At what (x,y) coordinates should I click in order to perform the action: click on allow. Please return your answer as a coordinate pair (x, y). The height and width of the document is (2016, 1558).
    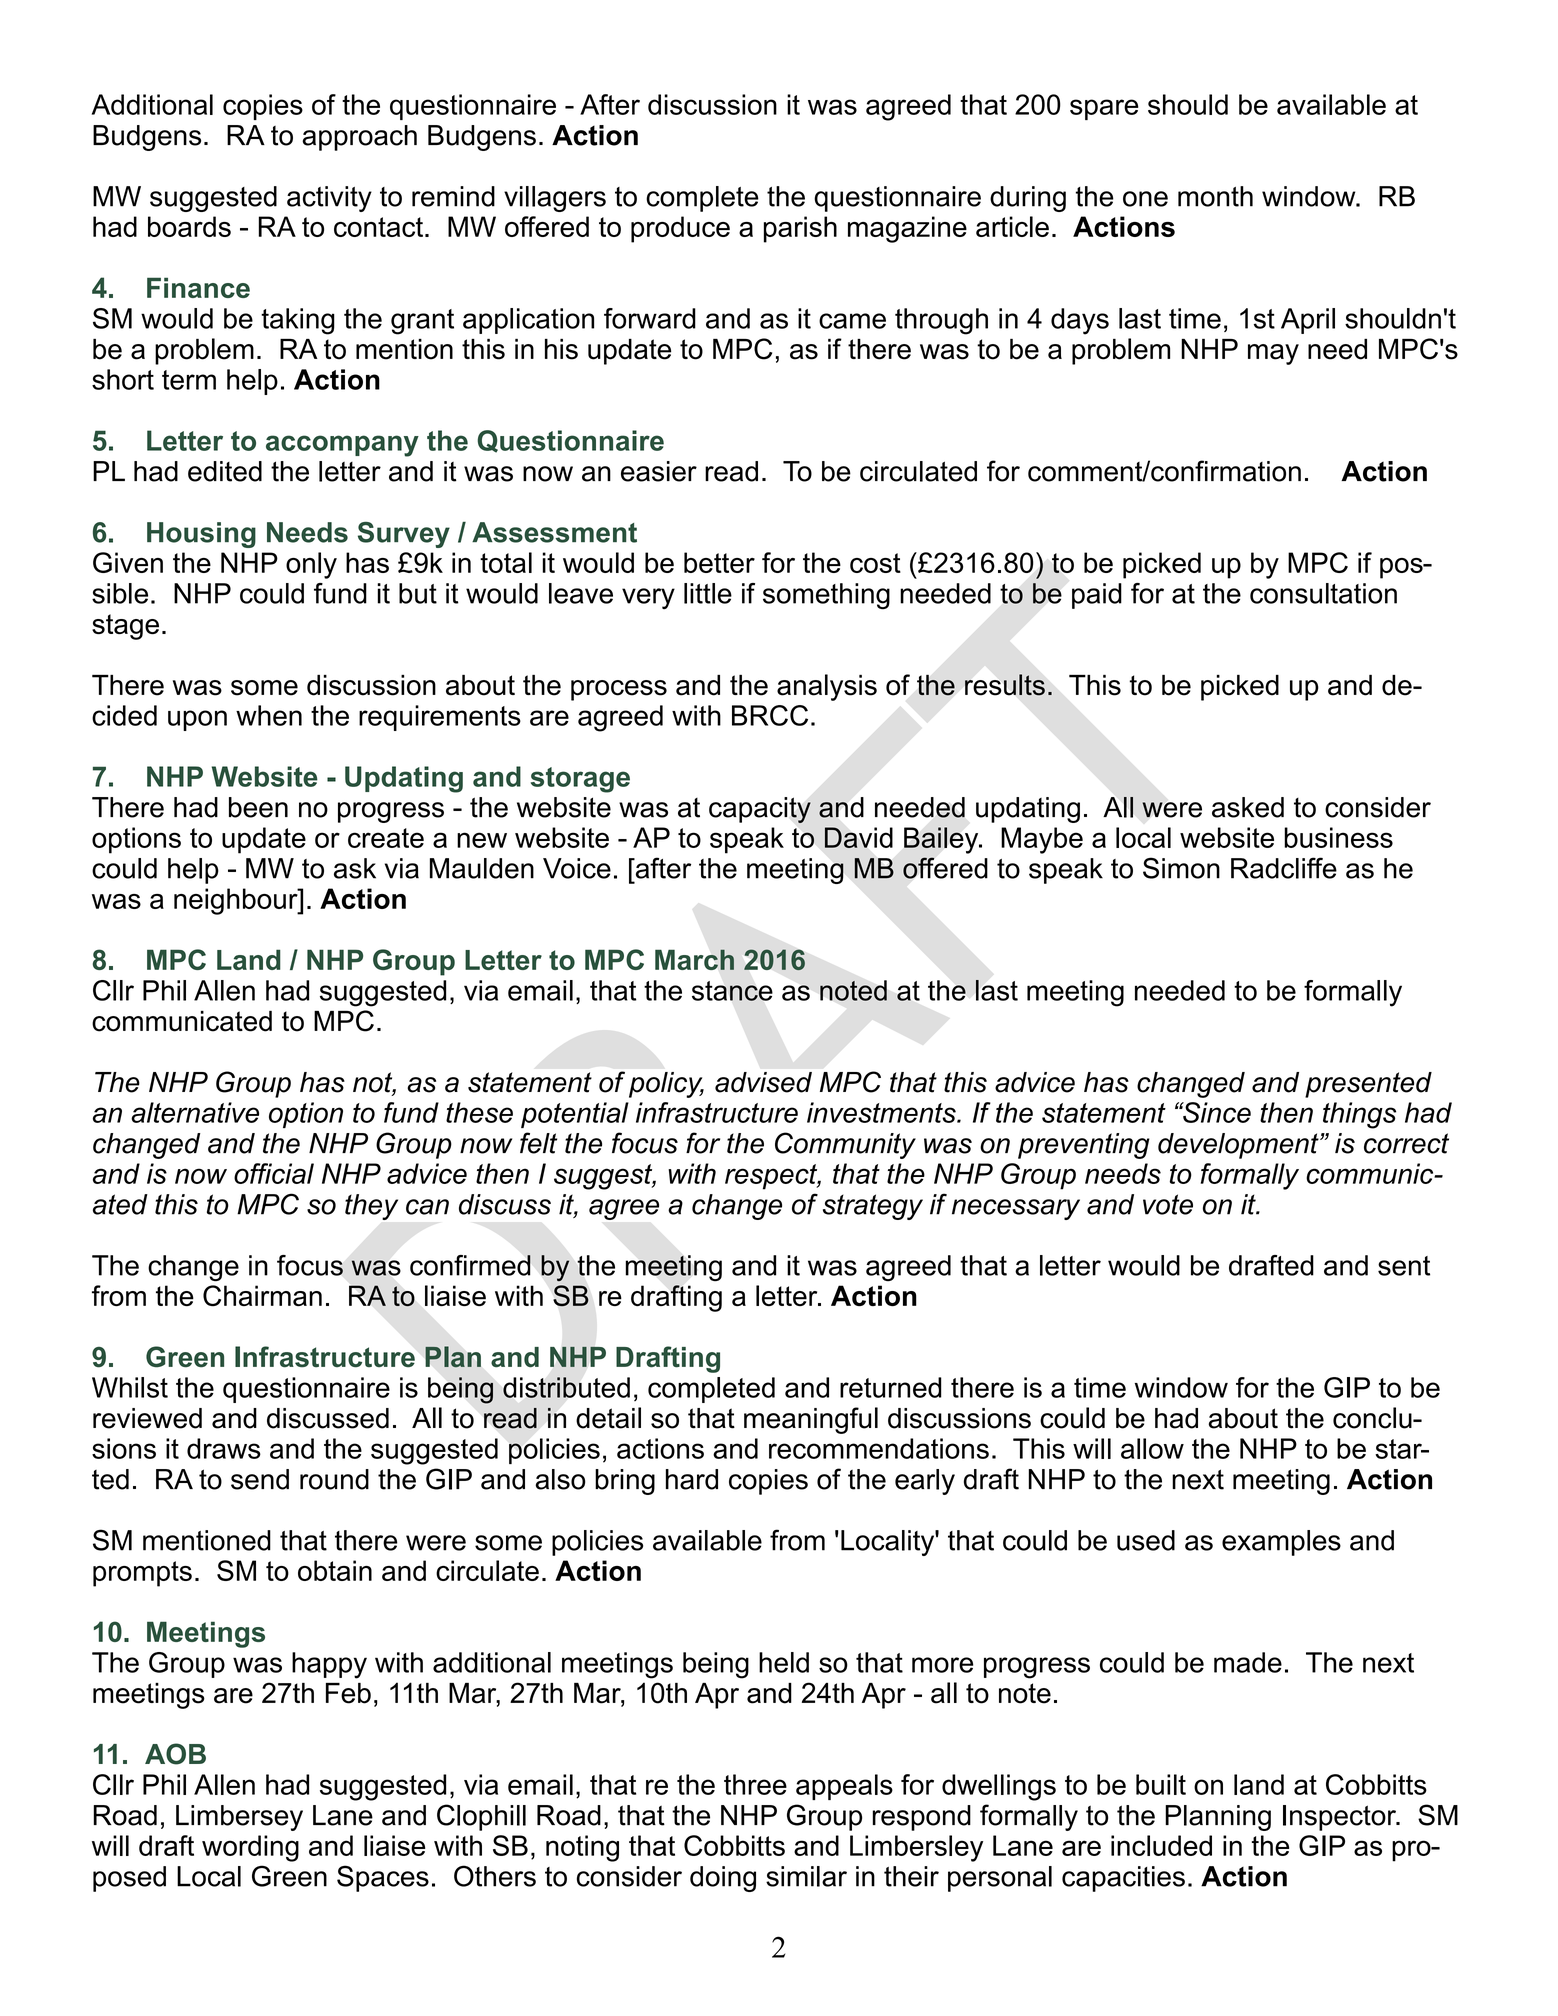
    Looking at the image, I should click on (1152, 1448).
